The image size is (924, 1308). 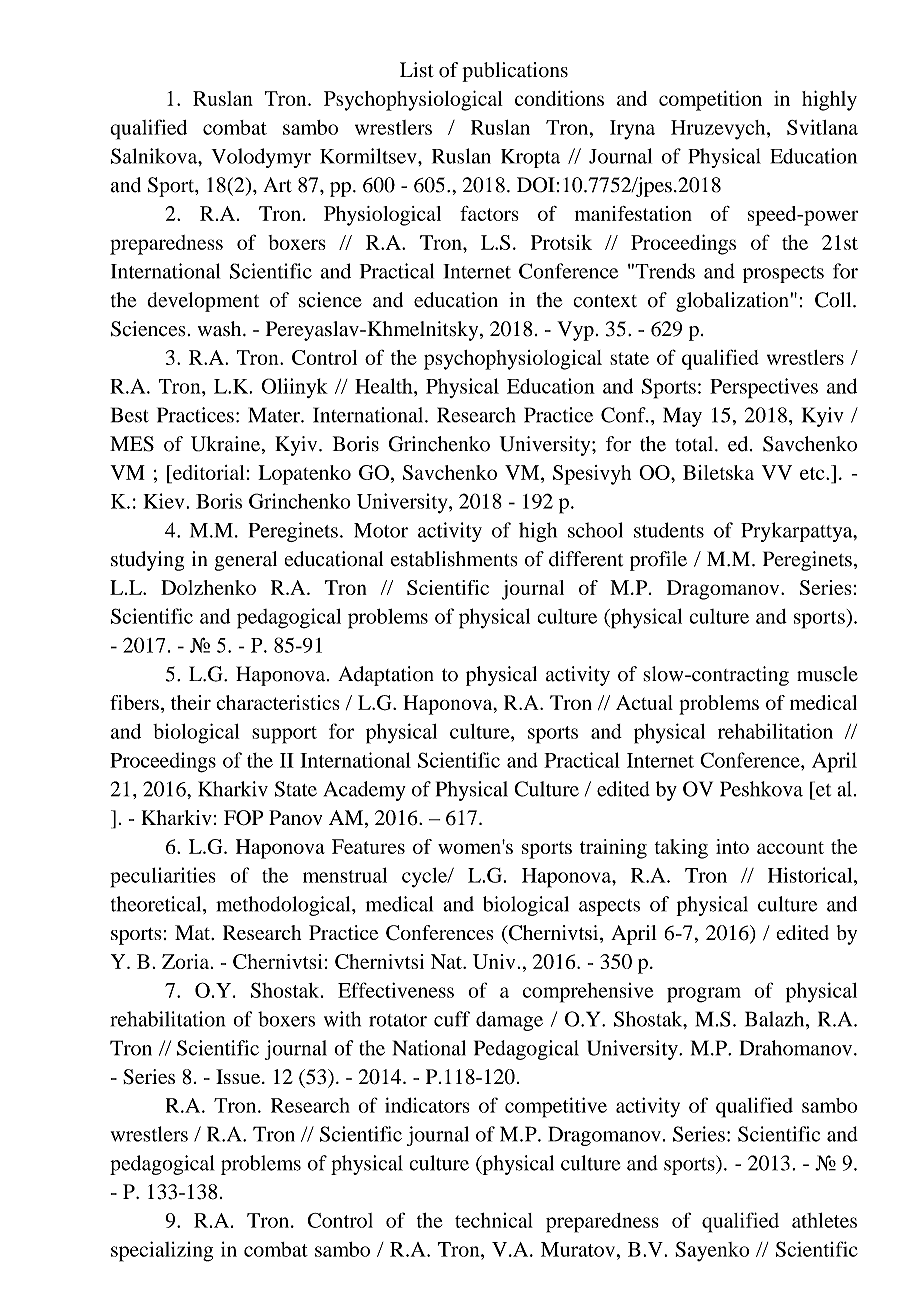 What do you see at coordinates (261, 158) in the screenshot?
I see `Volodymyr` at bounding box center [261, 158].
